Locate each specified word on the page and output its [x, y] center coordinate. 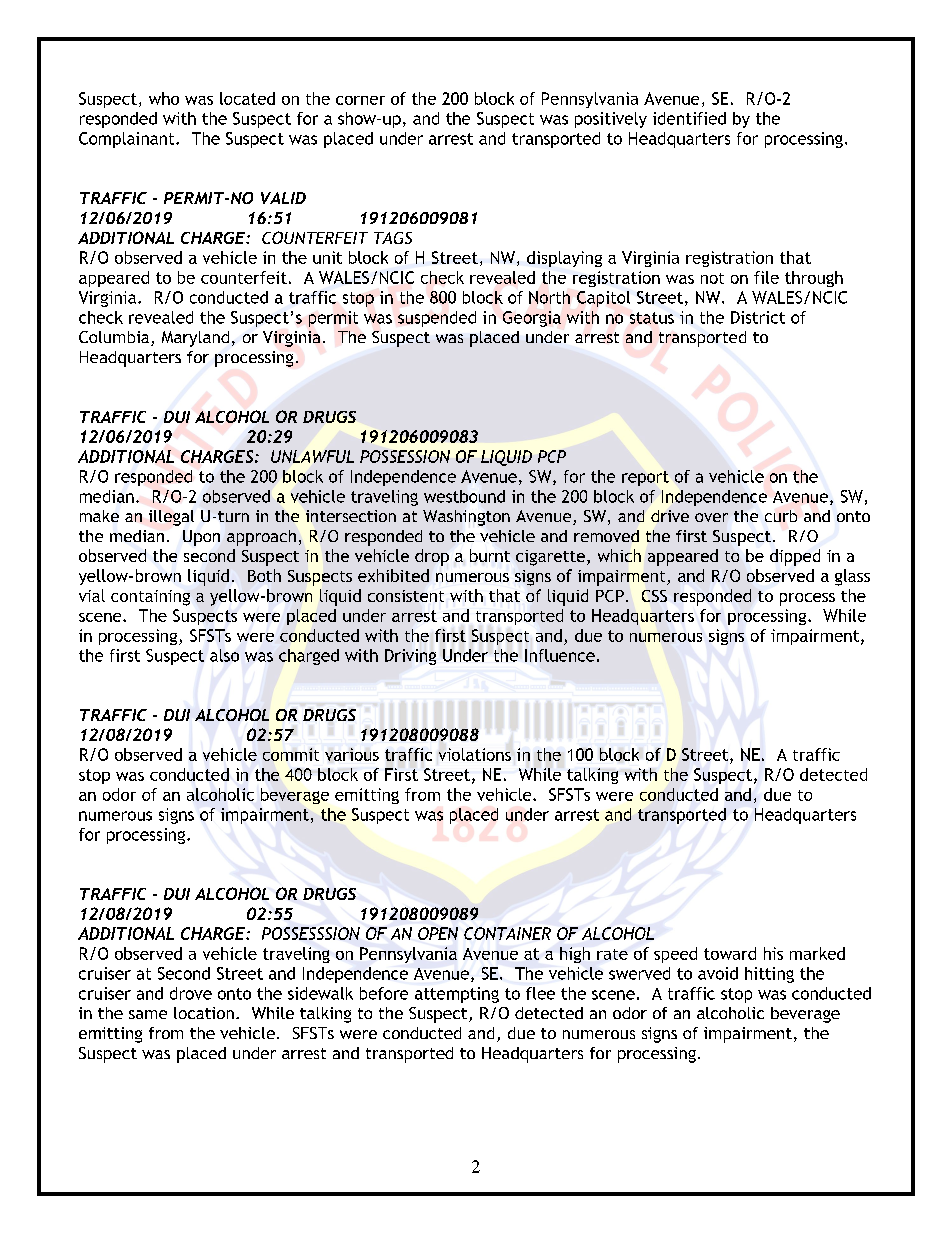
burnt [490, 555]
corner [360, 100]
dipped [795, 557]
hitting [769, 975]
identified [689, 118]
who [164, 98]
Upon [201, 538]
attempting [457, 995]
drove [191, 993]
